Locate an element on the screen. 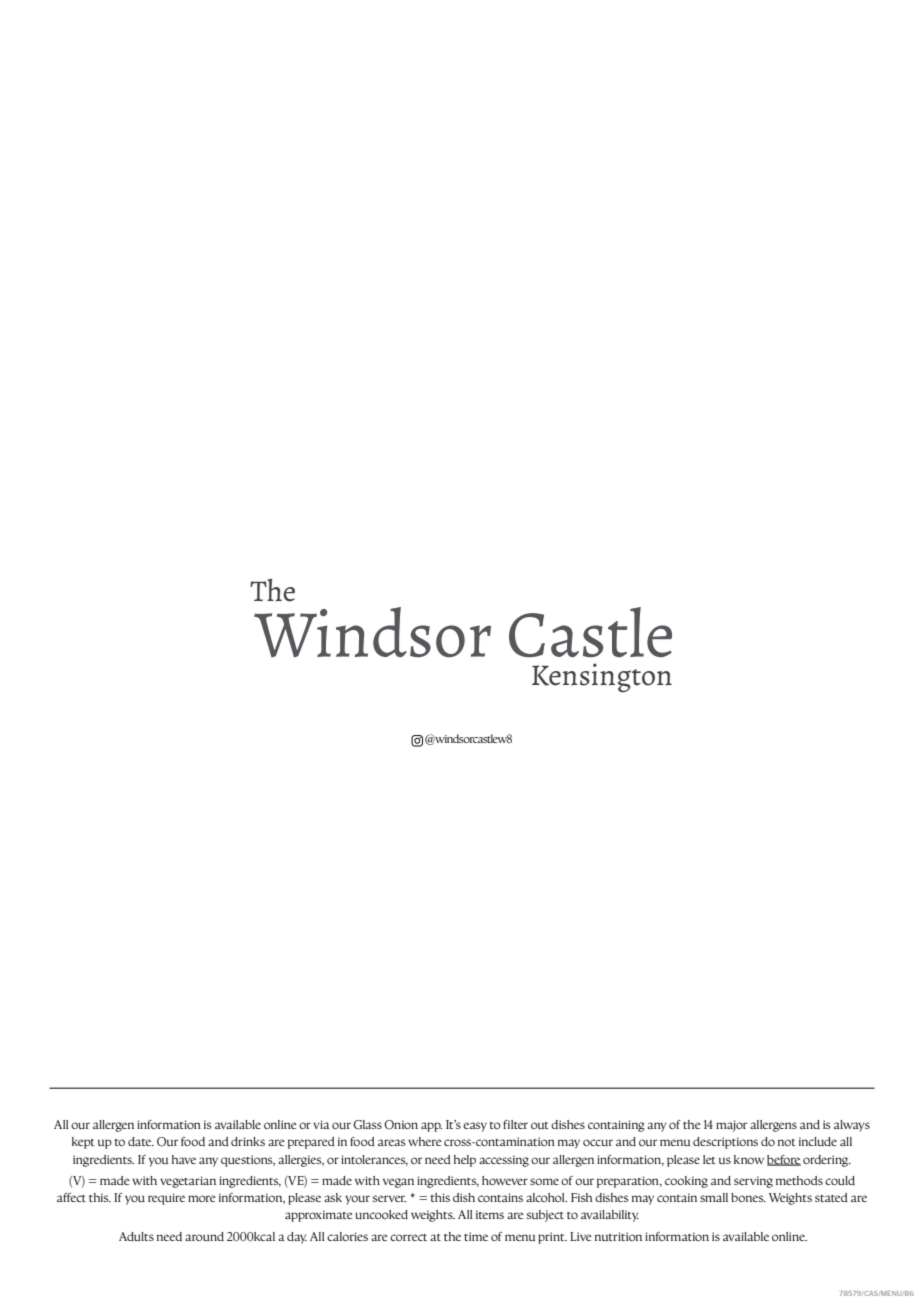 The image size is (924, 1308). Glass is located at coordinates (367, 1124).
